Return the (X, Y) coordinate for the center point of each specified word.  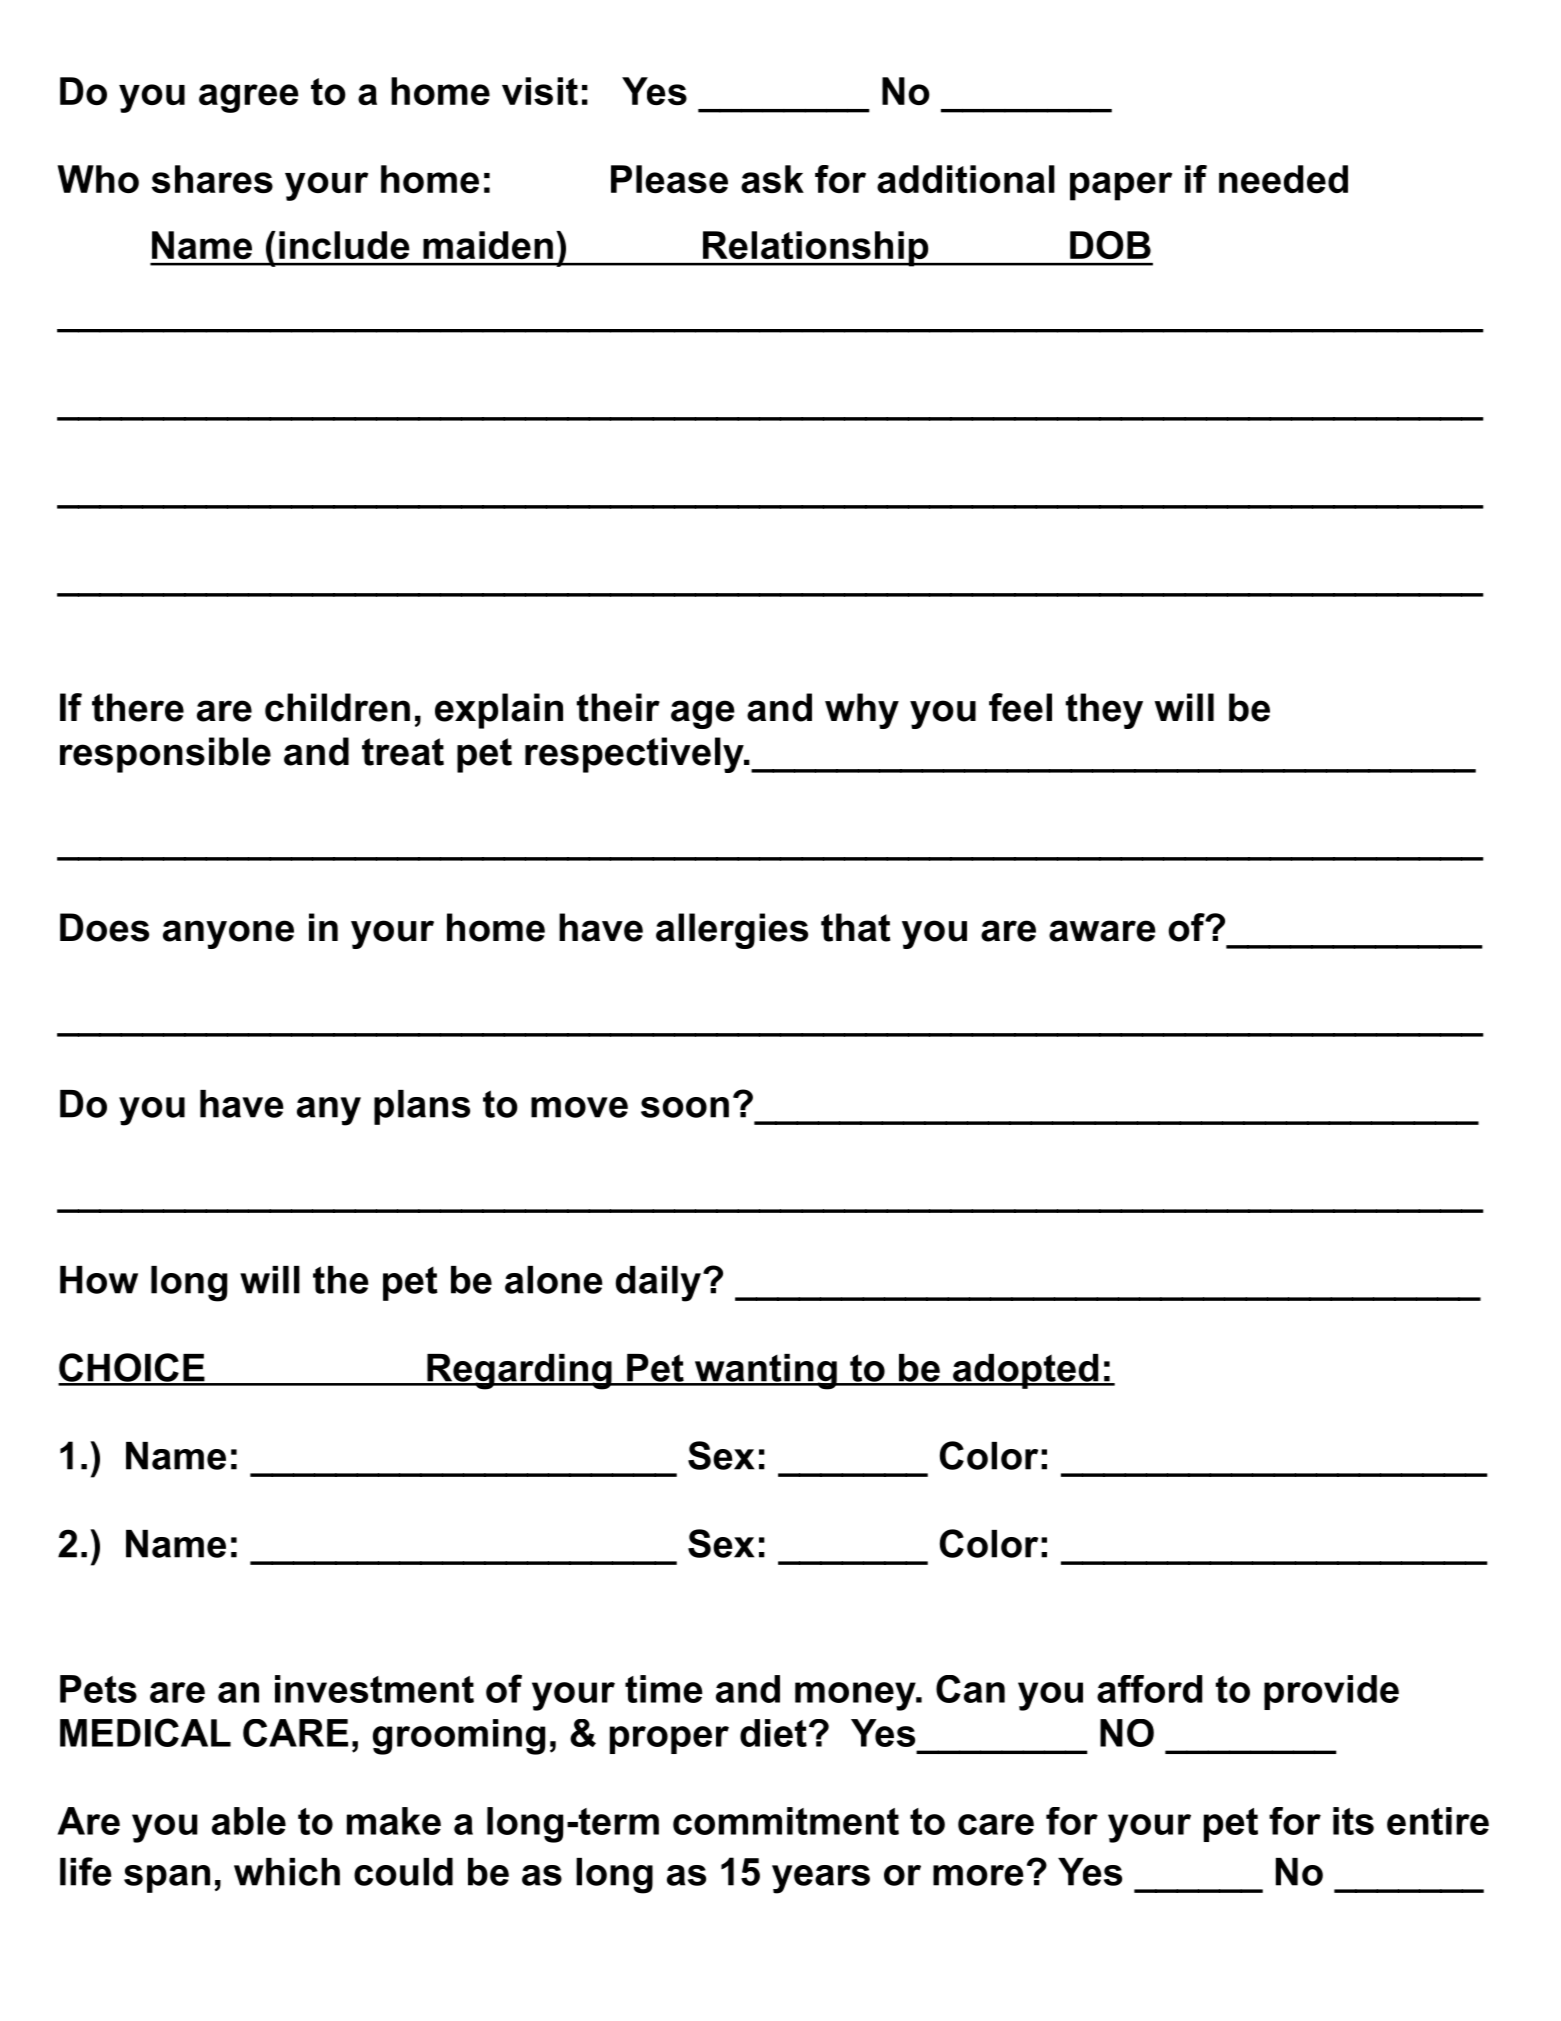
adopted (1025, 1371)
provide (1331, 1692)
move (579, 1107)
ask (772, 179)
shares (212, 179)
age (703, 714)
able (249, 1821)
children (337, 707)
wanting (765, 1372)
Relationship (815, 249)
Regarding (519, 1372)
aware (1102, 931)
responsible (165, 755)
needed (1283, 179)
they (1104, 711)
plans (422, 1107)
